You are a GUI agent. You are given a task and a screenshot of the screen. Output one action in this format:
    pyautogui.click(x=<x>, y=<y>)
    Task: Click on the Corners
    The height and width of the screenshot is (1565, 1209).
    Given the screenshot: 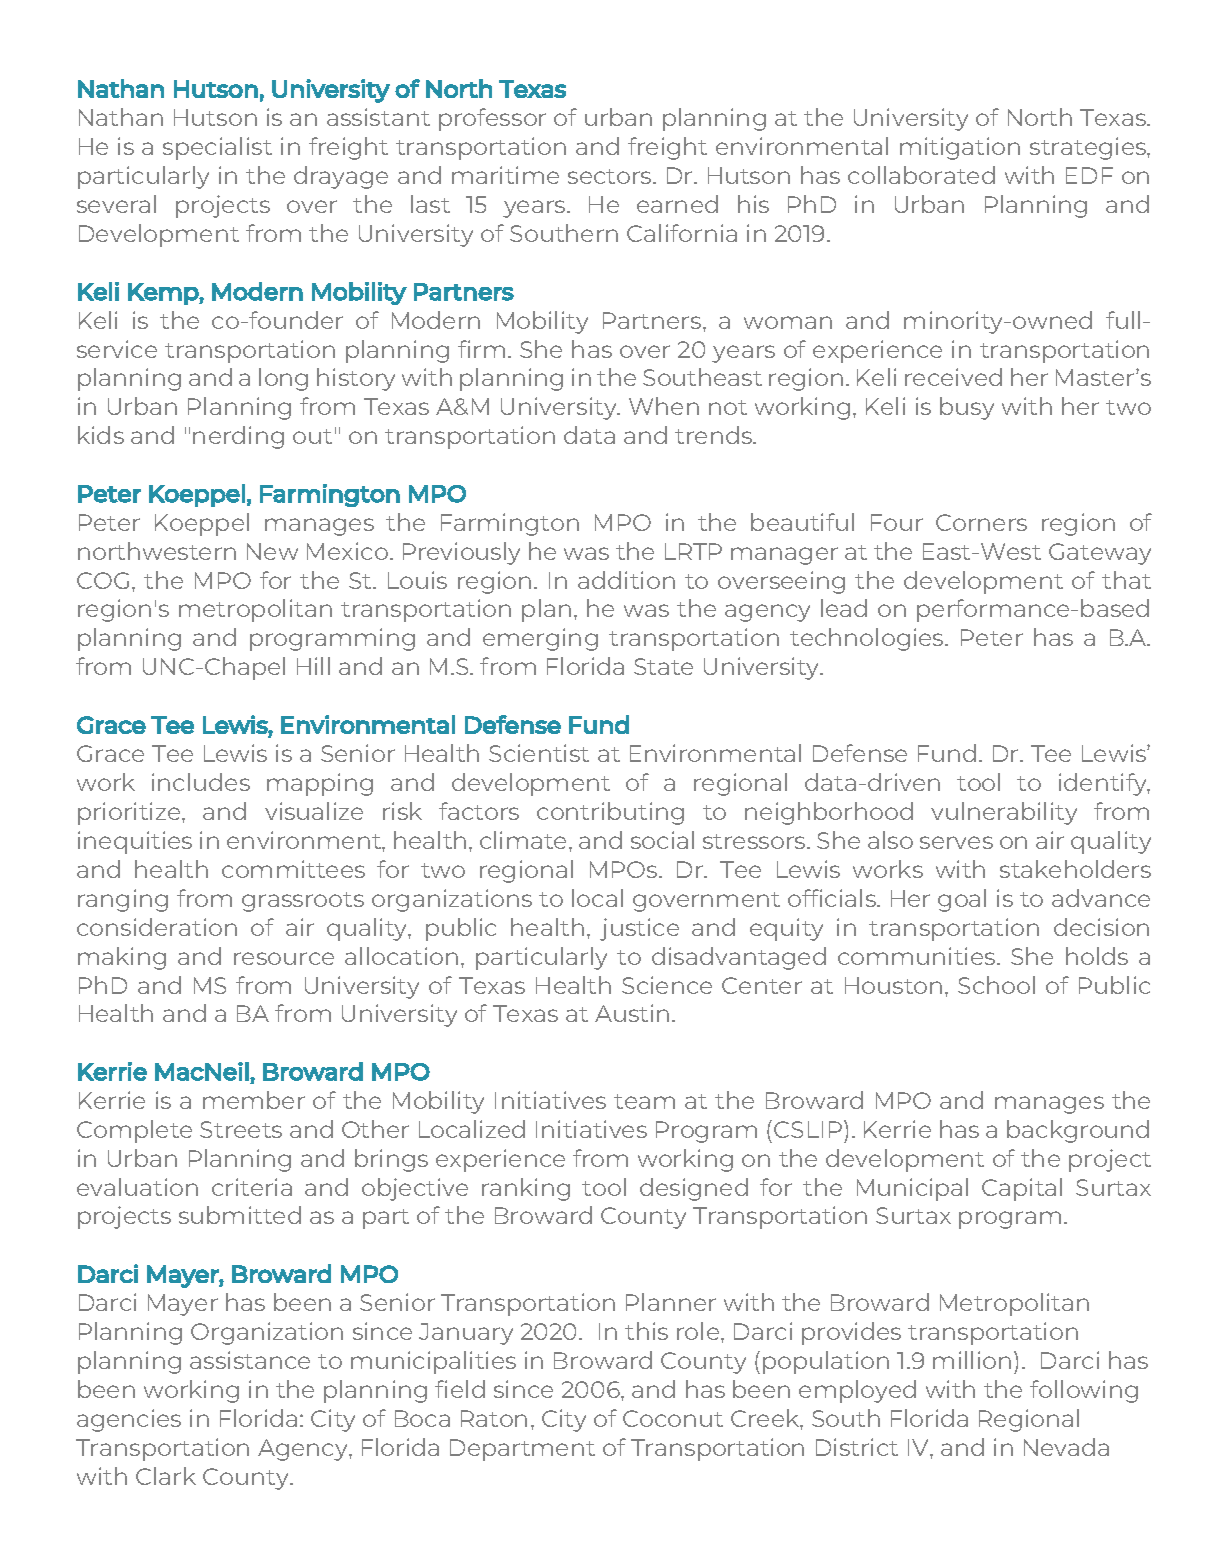 What is the action you would take?
    pyautogui.click(x=981, y=522)
